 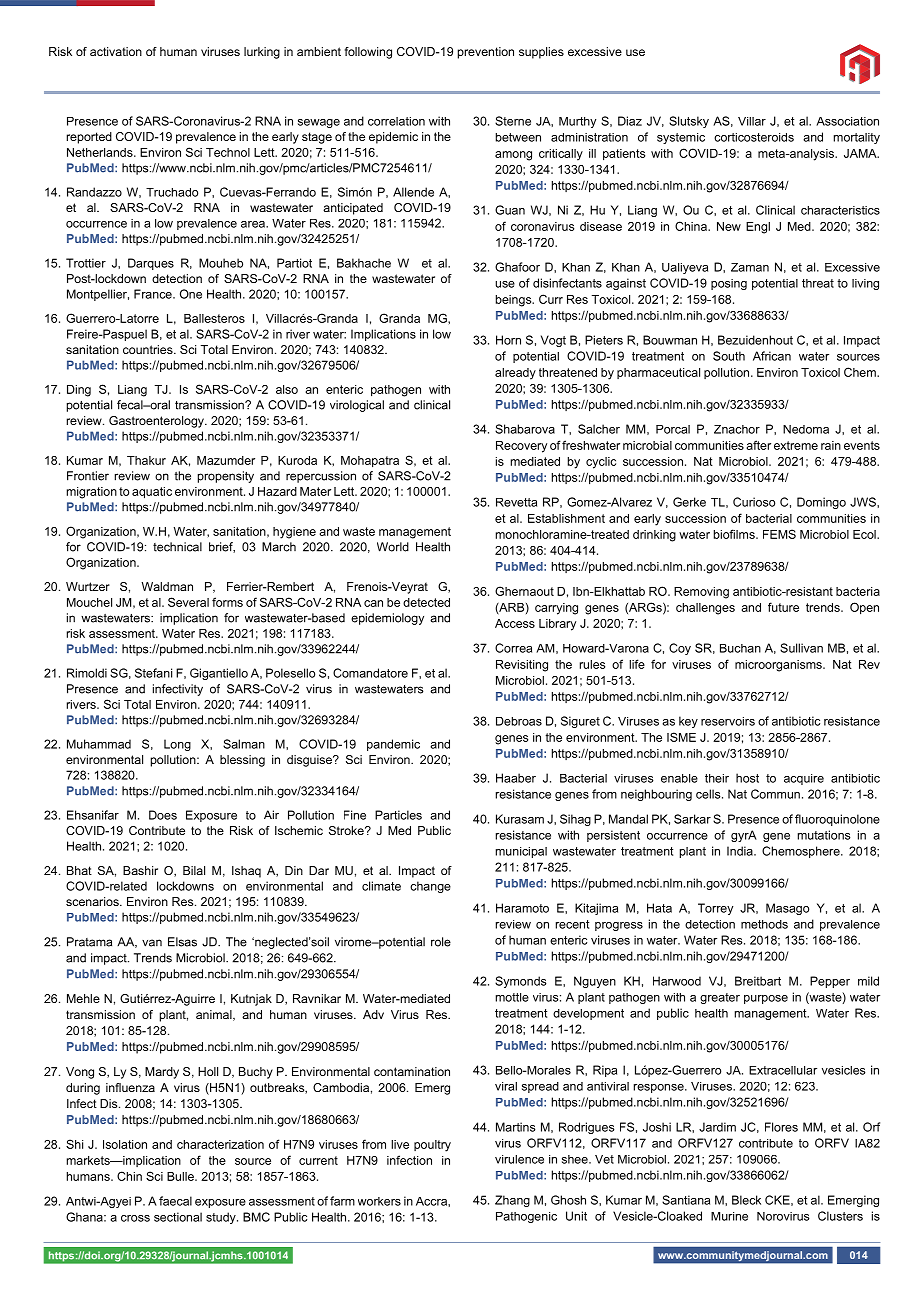 What do you see at coordinates (116, 51) in the screenshot?
I see `activation` at bounding box center [116, 51].
